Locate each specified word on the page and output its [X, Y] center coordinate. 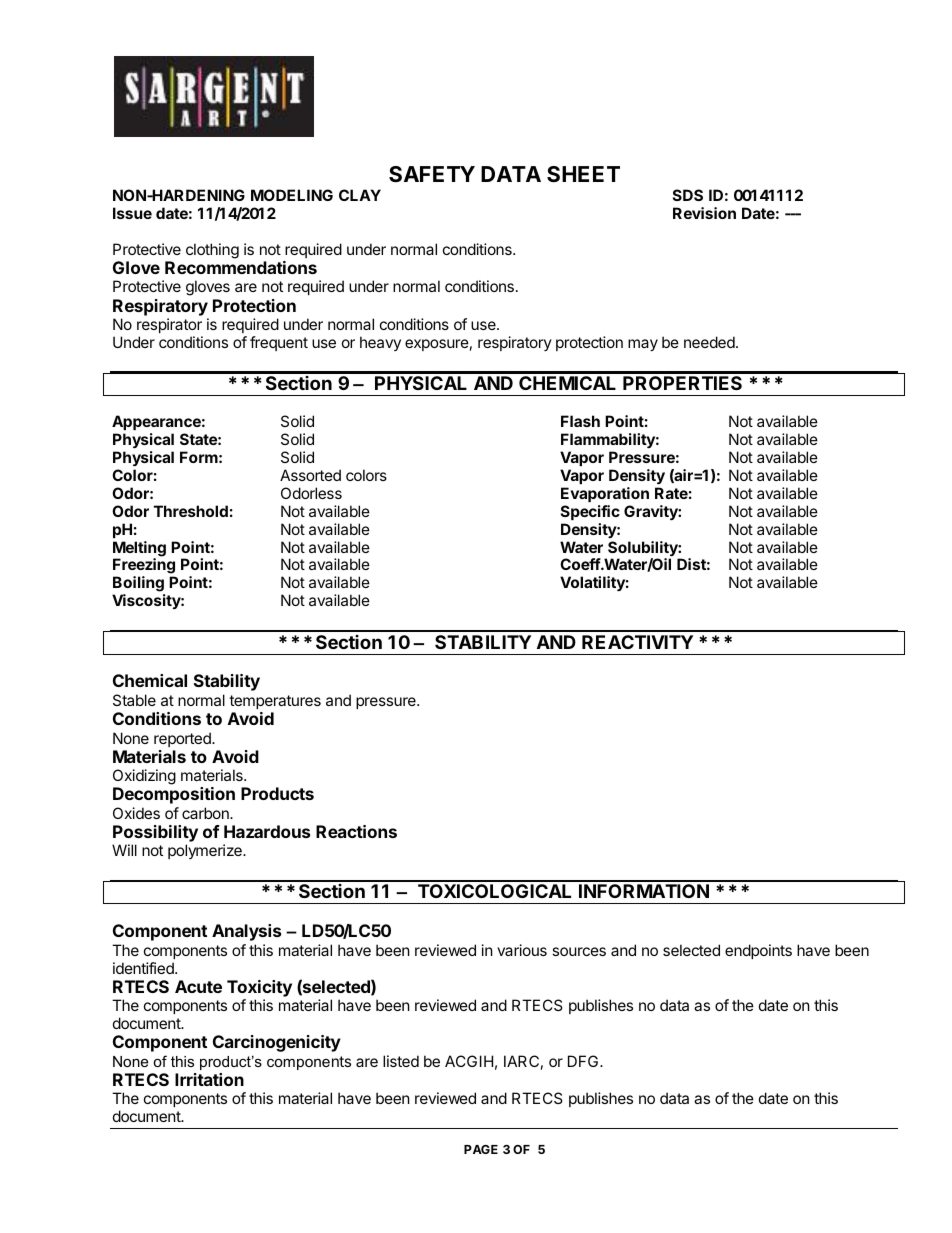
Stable [134, 700]
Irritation [209, 1079]
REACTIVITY [637, 642]
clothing [212, 251]
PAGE [481, 1149]
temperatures [275, 702]
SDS [688, 195]
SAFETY [432, 174]
